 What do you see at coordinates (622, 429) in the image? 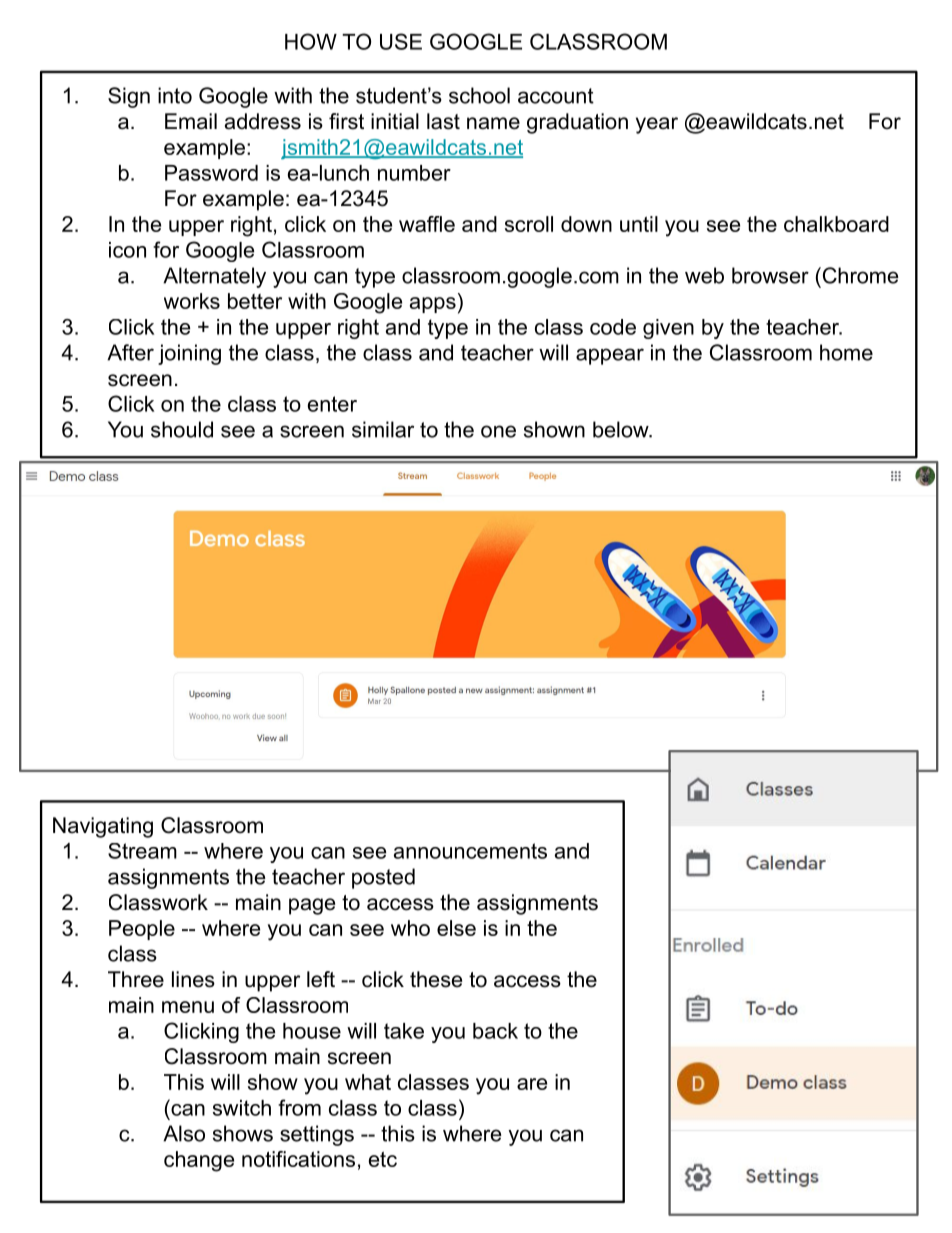
I see `below` at bounding box center [622, 429].
